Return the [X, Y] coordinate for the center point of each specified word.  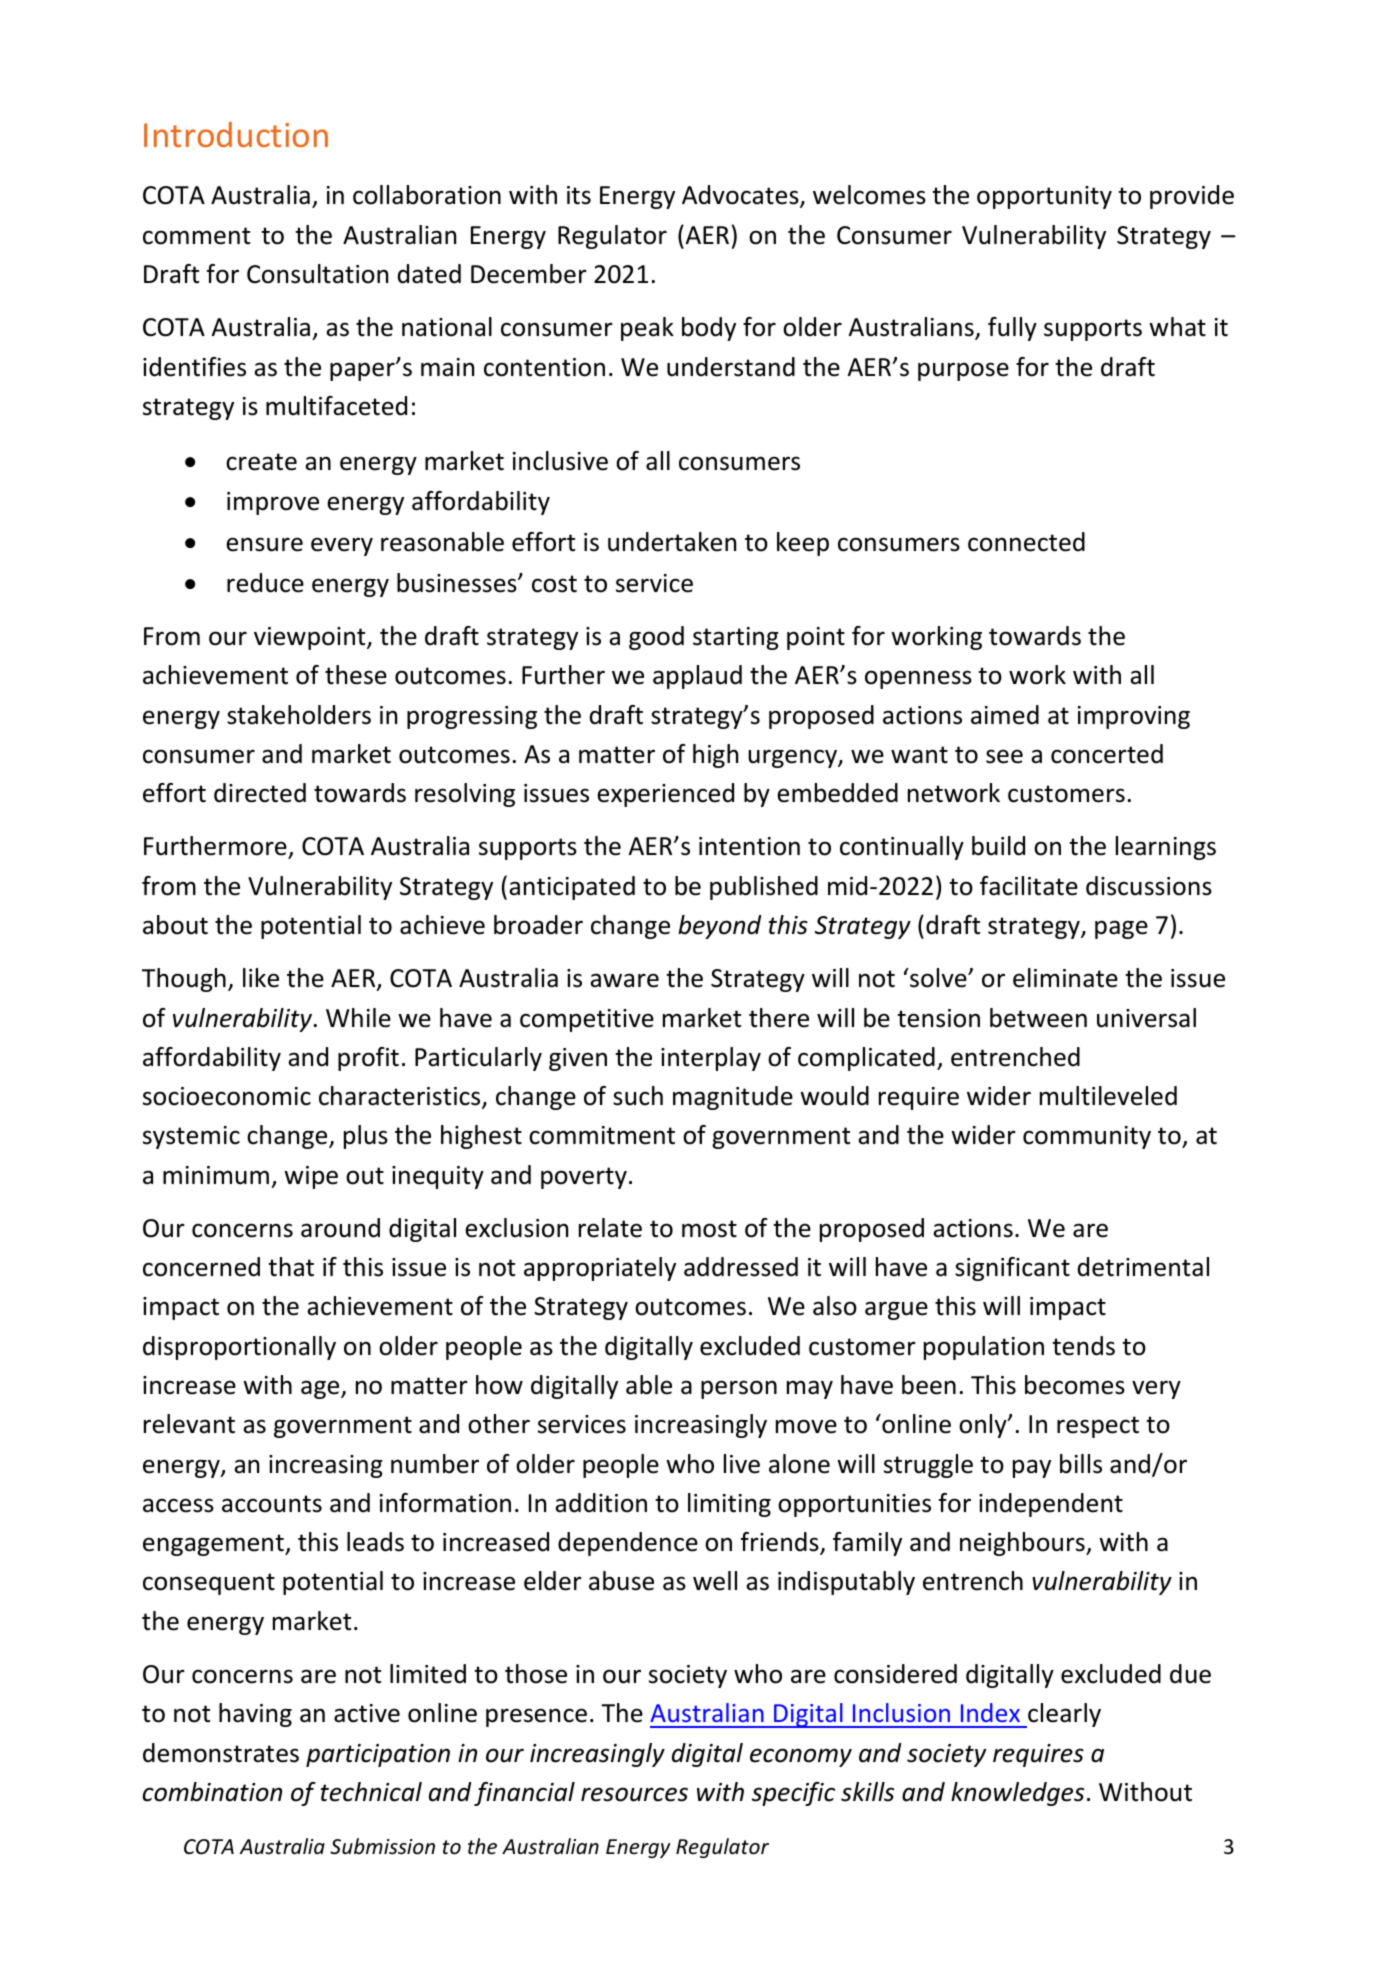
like [261, 978]
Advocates [741, 196]
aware [624, 980]
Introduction [236, 134]
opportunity [1044, 197]
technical [371, 1792]
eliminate [1065, 978]
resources [634, 1794]
